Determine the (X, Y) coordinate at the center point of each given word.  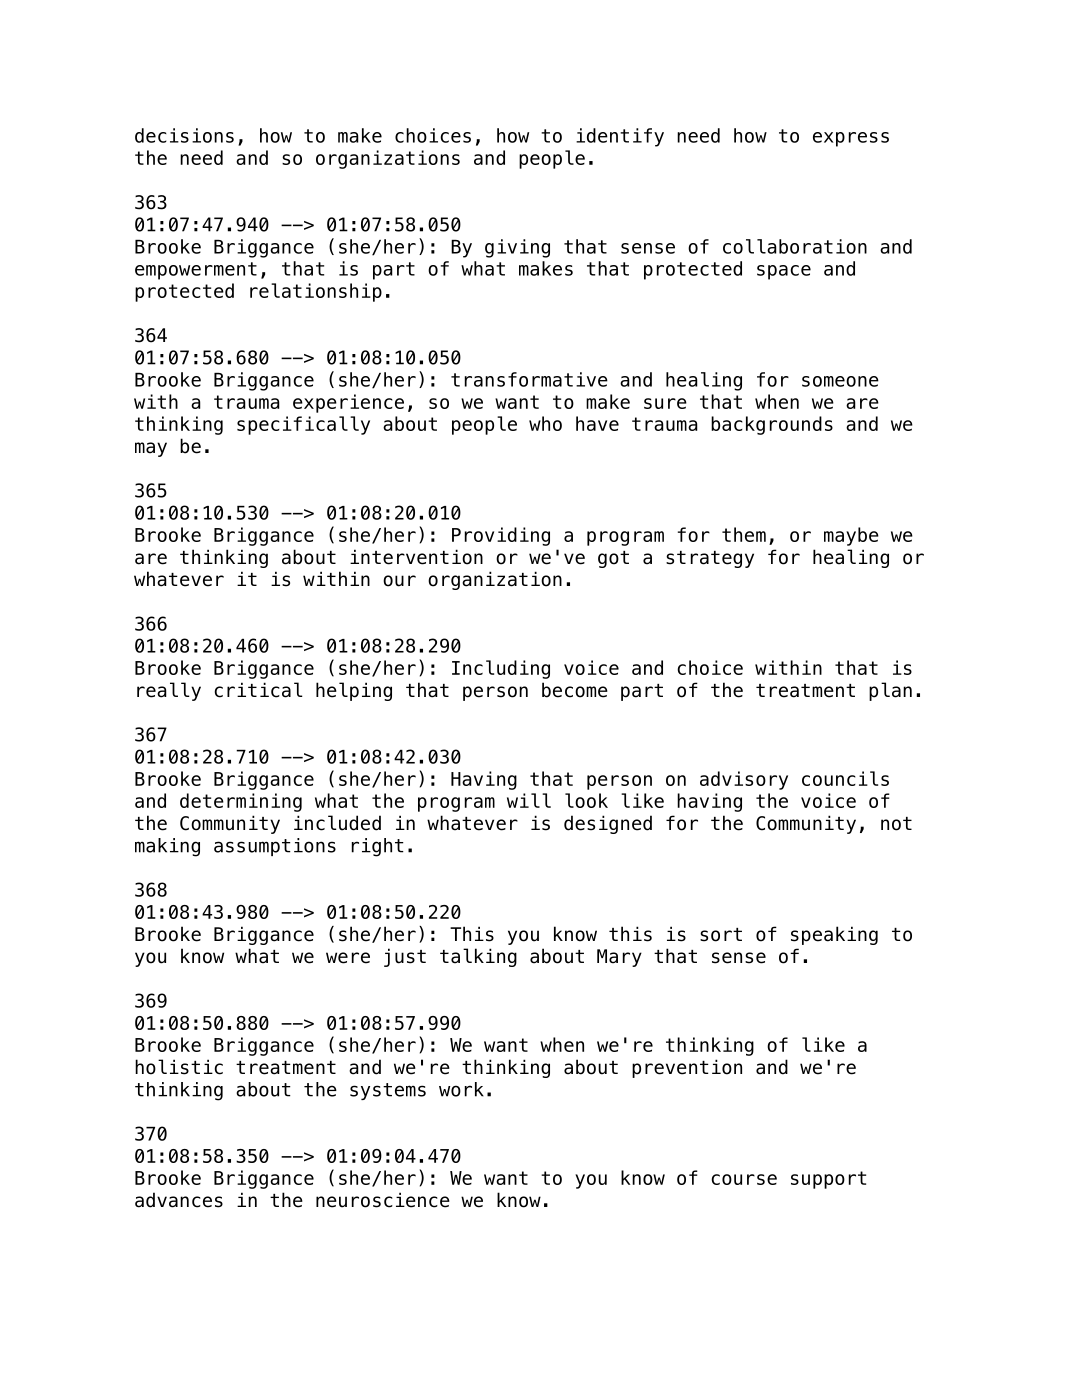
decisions (184, 135)
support (828, 1180)
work (461, 1089)
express (851, 139)
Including (501, 669)
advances (179, 1200)
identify (620, 137)
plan (890, 691)
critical (258, 690)
